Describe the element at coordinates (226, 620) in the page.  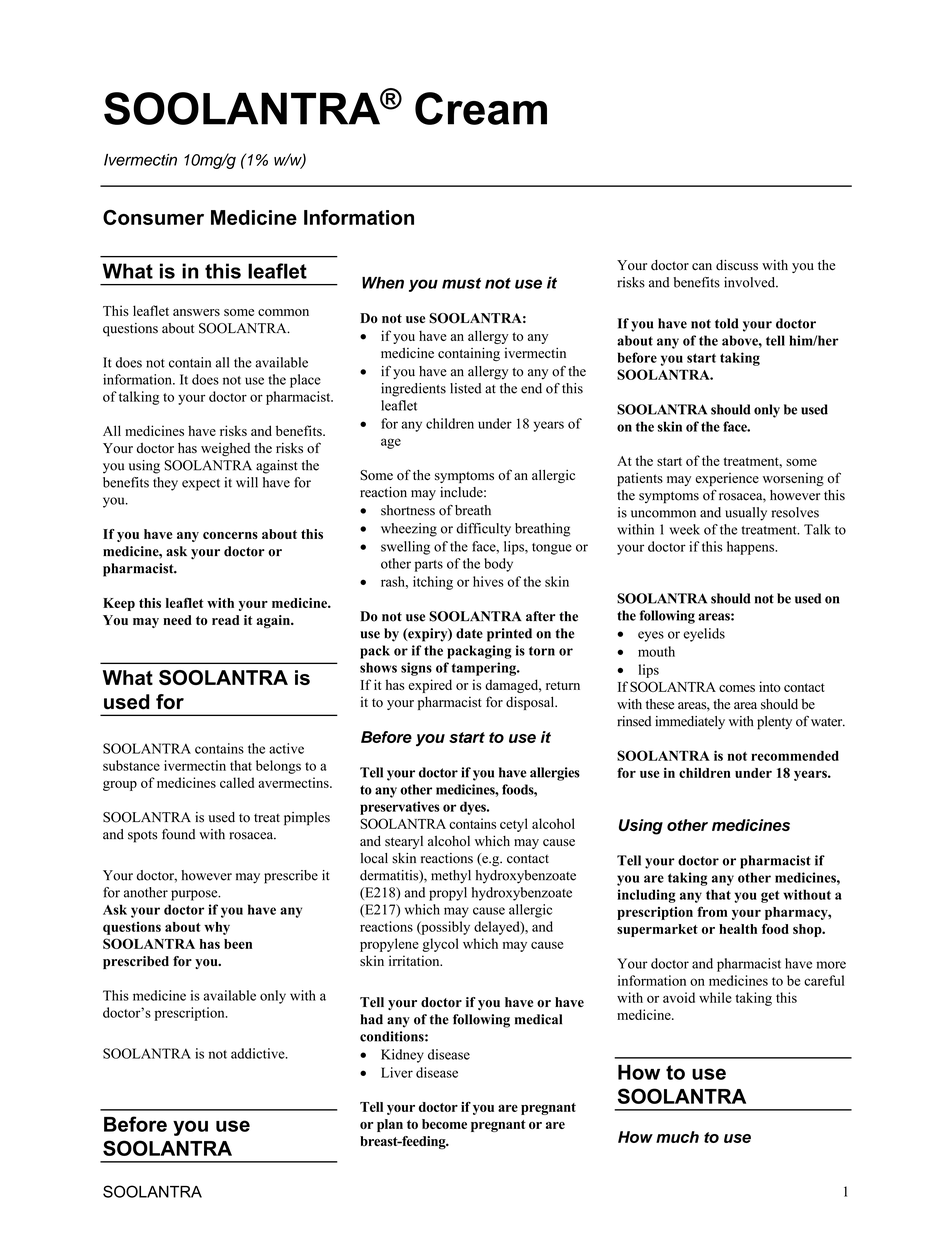
I see `read` at that location.
